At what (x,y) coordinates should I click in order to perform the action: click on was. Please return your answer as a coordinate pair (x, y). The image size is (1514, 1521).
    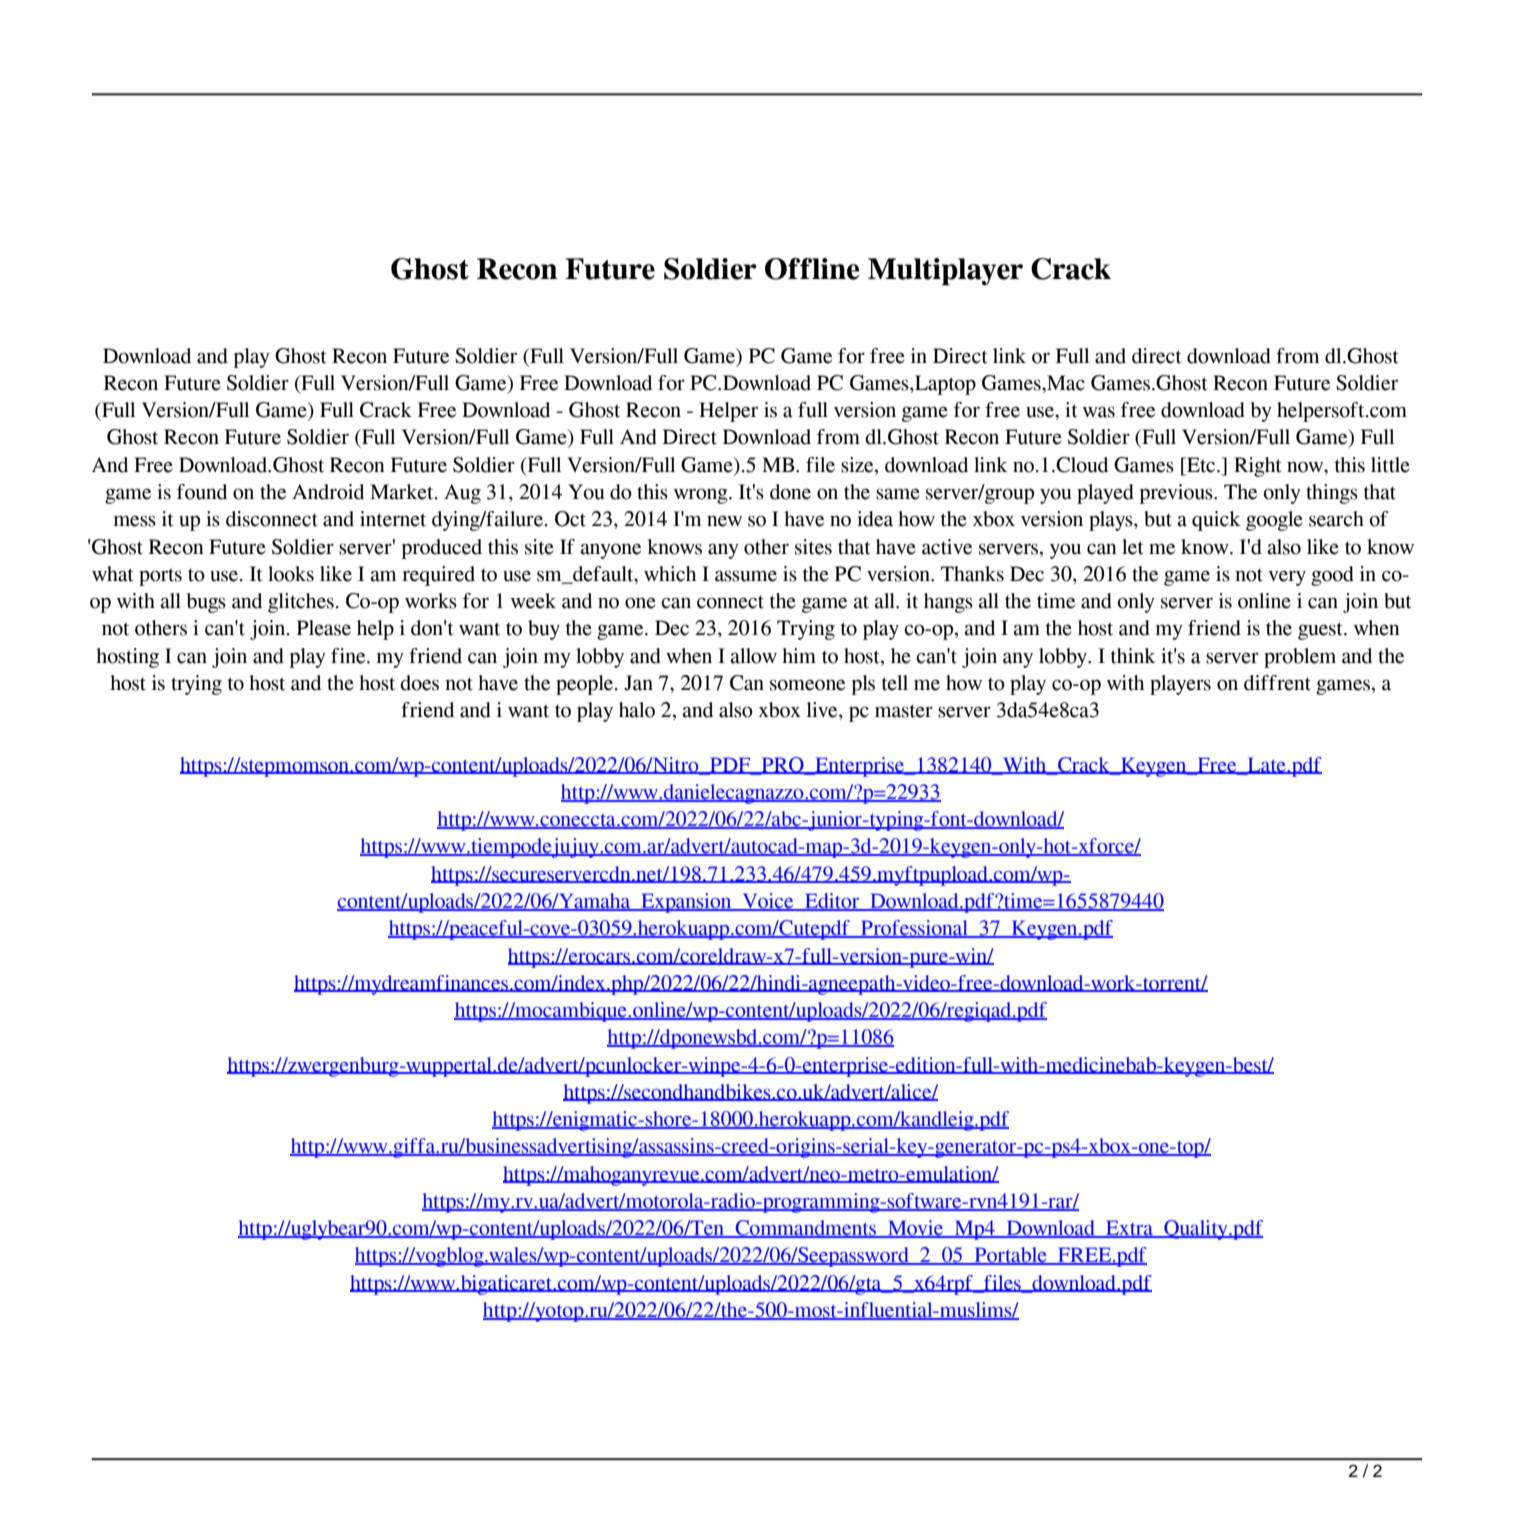
    Looking at the image, I should click on (1099, 412).
